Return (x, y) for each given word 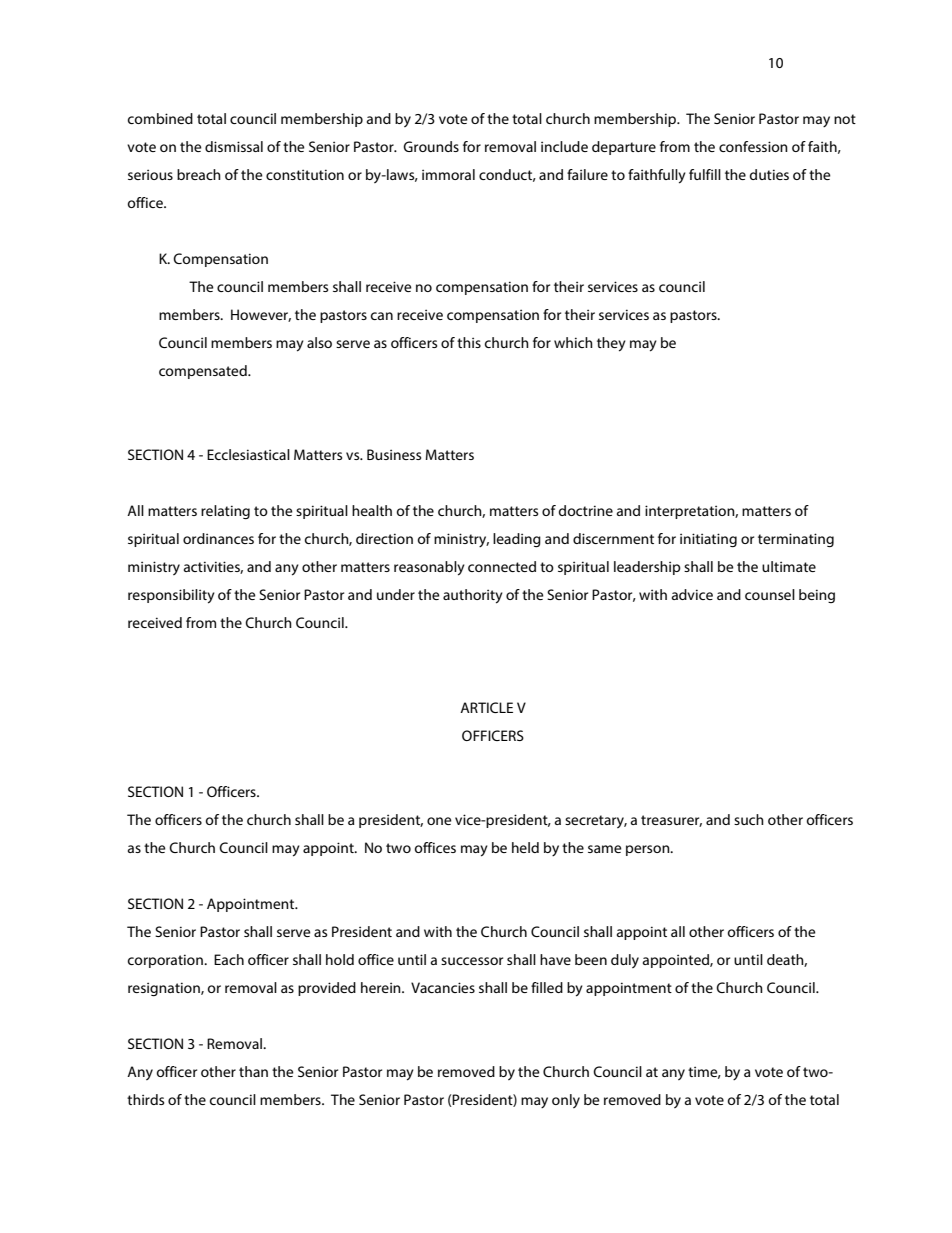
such (749, 819)
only (566, 1101)
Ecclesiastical (248, 454)
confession (753, 146)
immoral (448, 174)
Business (394, 454)
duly (625, 961)
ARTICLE (486, 707)
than (253, 1071)
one (439, 821)
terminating (796, 540)
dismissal (234, 146)
